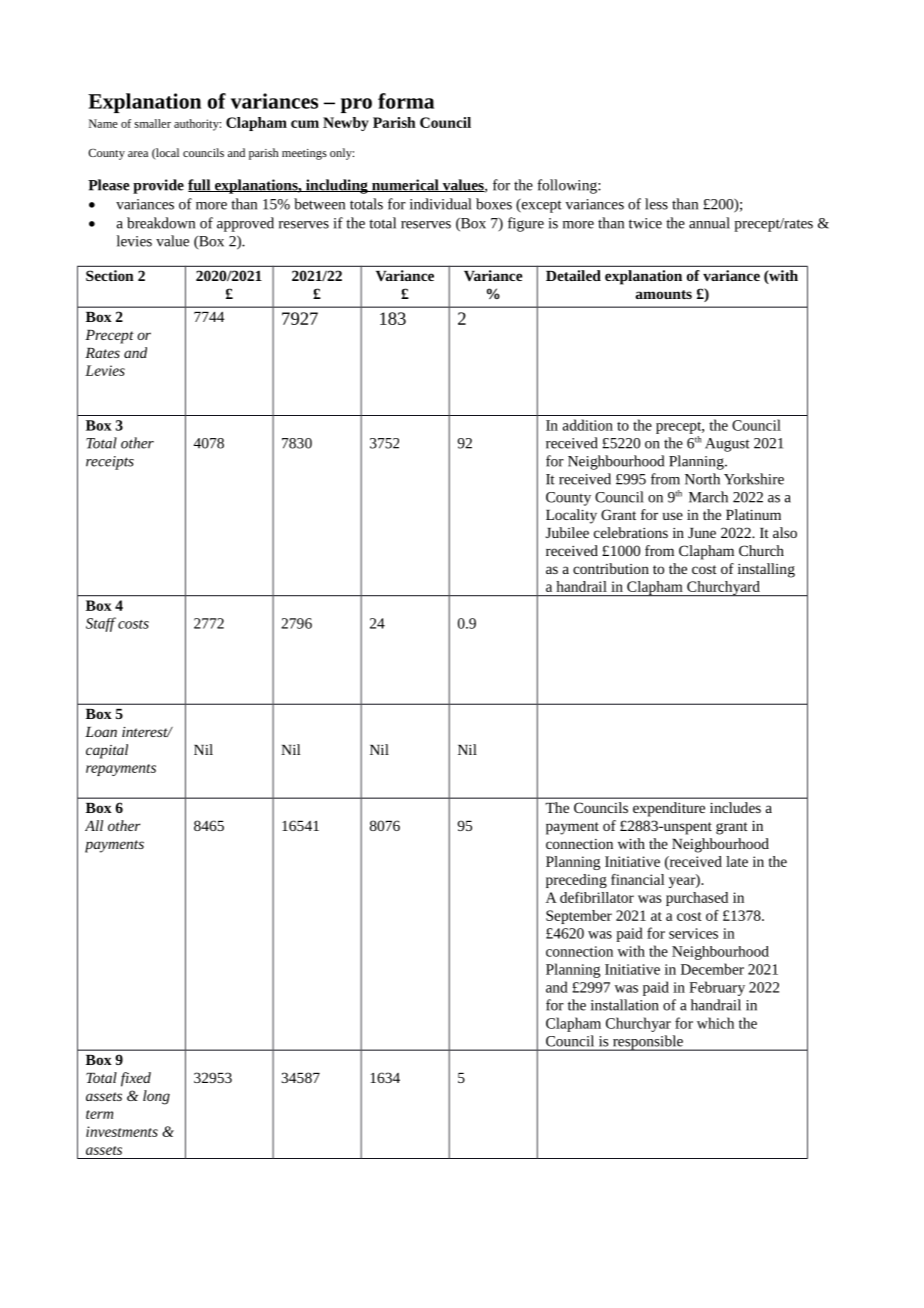 The image size is (924, 1308). Describe the element at coordinates (406, 101) in the page. I see `forma` at that location.
